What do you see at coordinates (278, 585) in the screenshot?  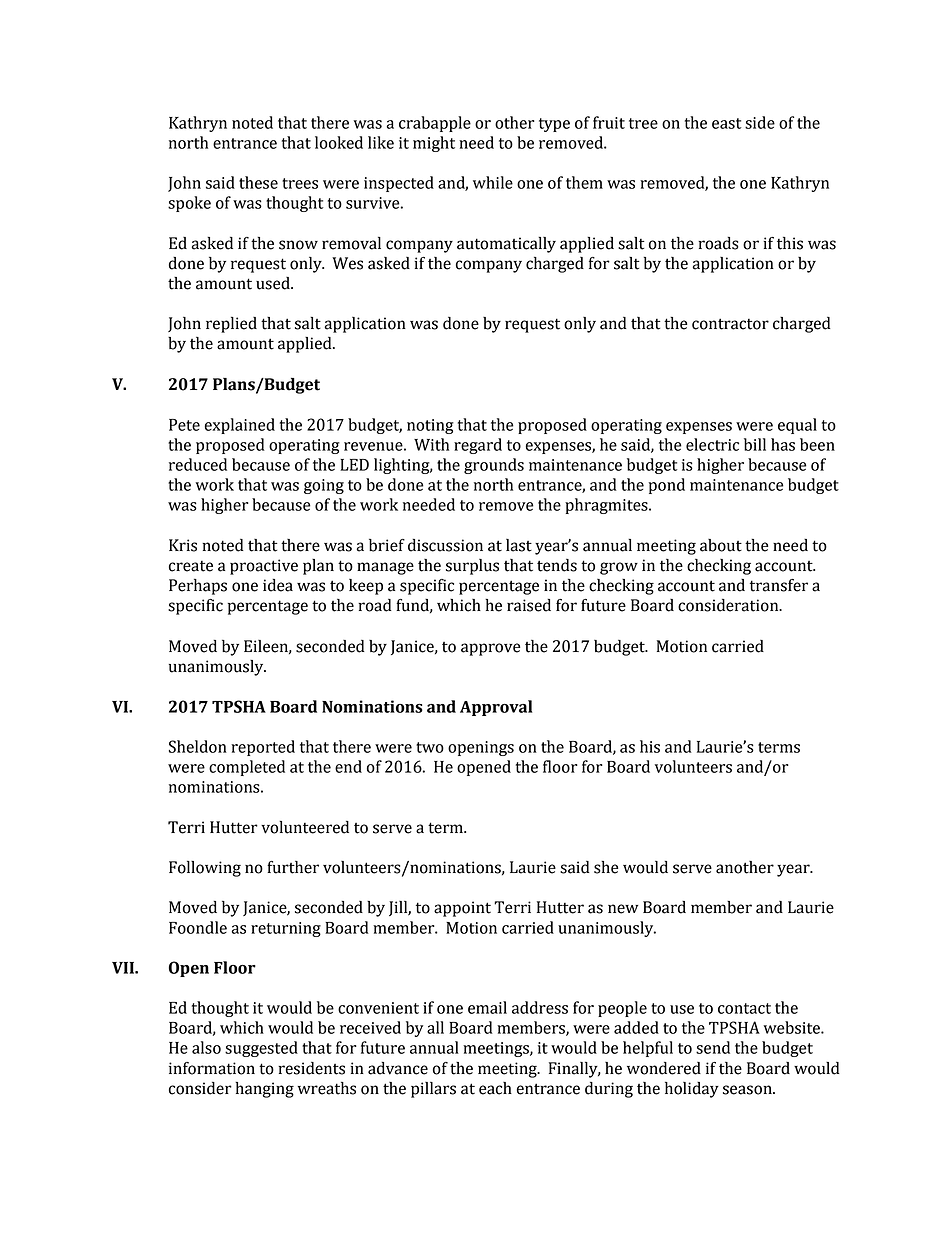 I see `idea` at bounding box center [278, 585].
